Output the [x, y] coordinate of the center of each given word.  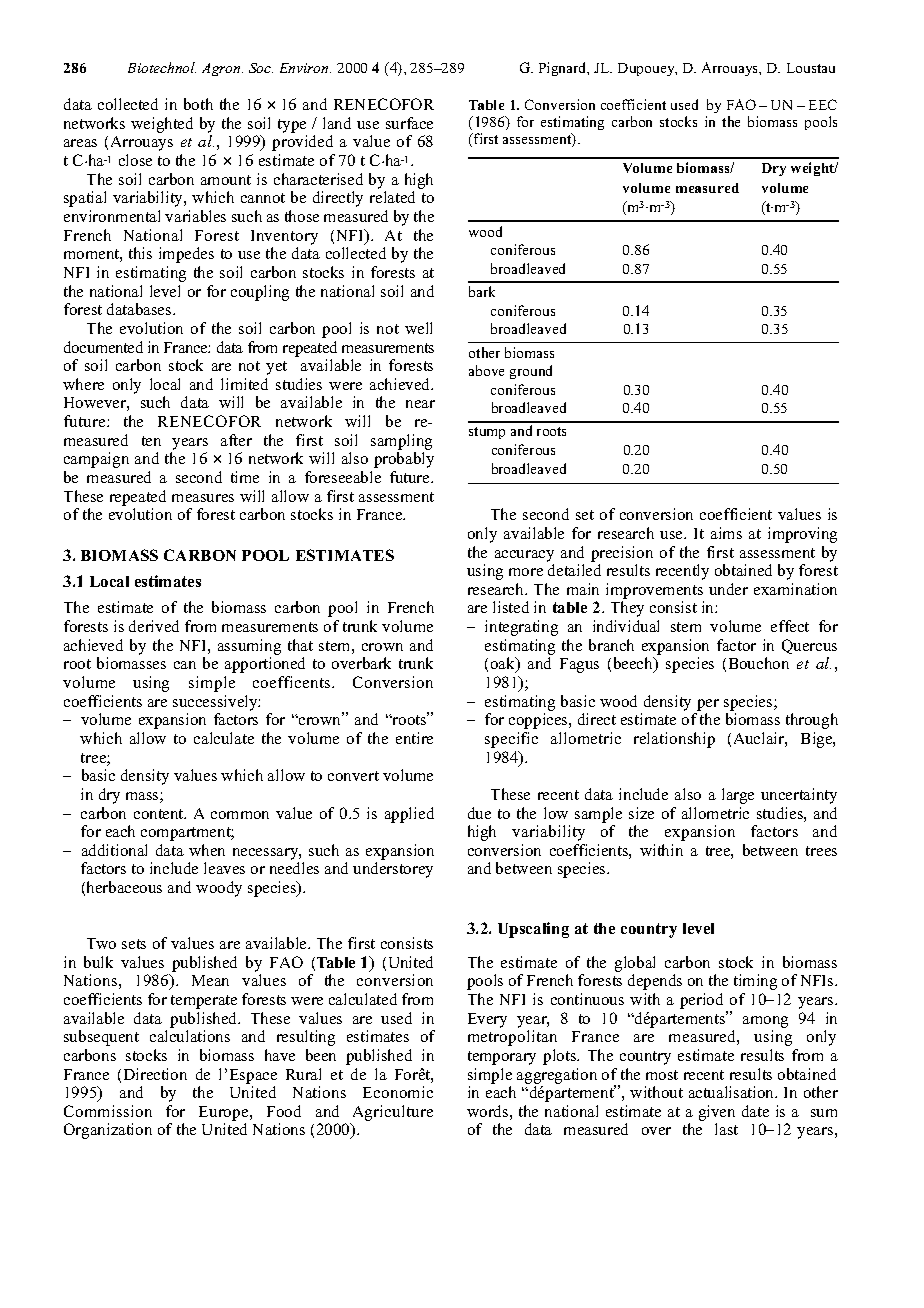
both [198, 104]
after [236, 440]
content [160, 814]
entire [414, 738]
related [392, 197]
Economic [398, 1092]
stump [487, 433]
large [738, 796]
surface [409, 123]
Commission [108, 1111]
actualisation [733, 1092]
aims [726, 533]
